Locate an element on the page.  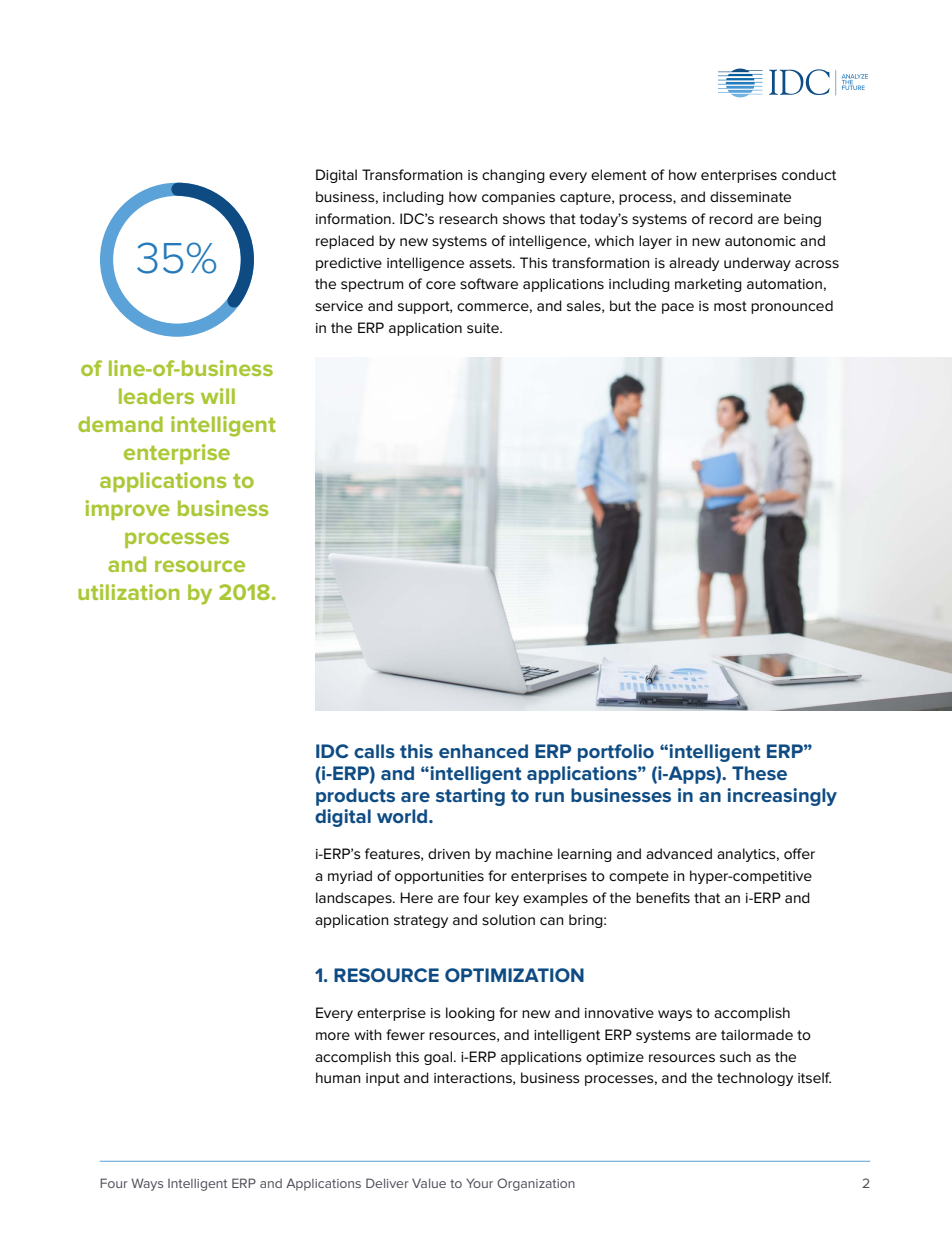
replaced is located at coordinates (345, 242).
